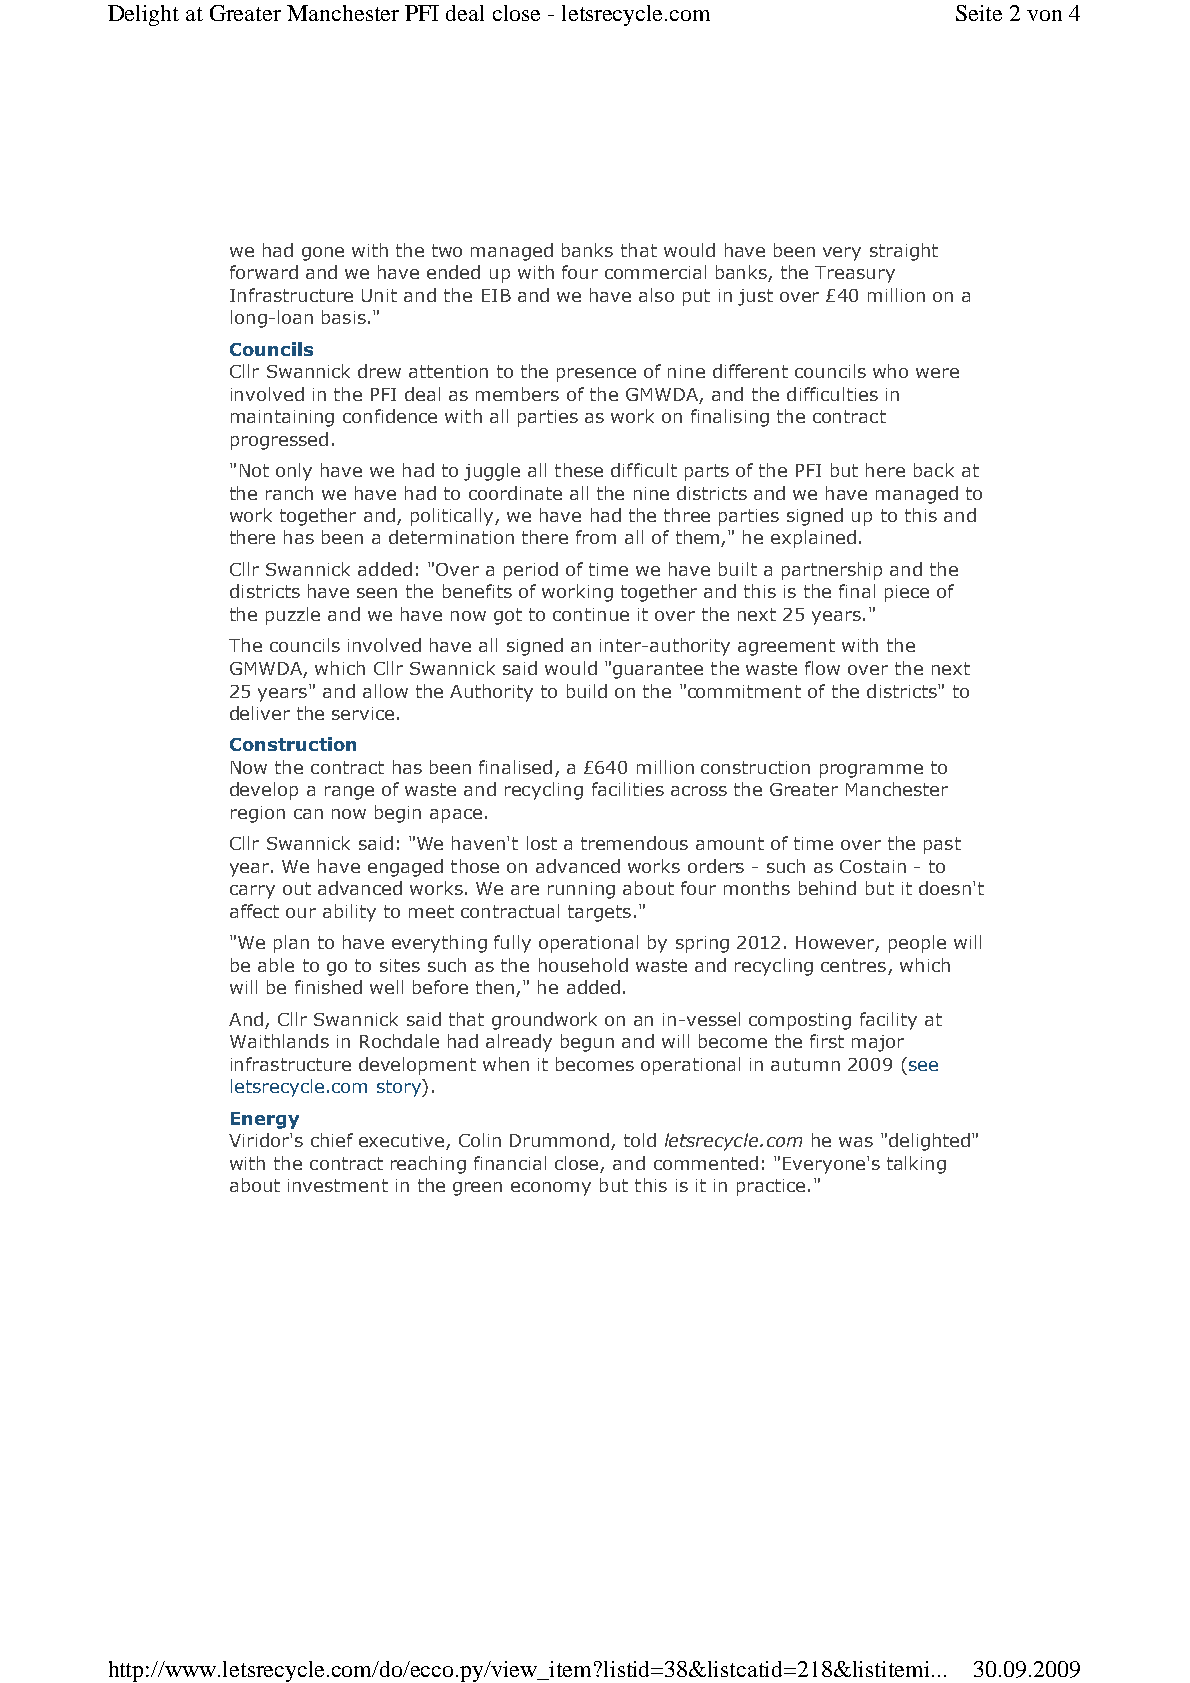 The image size is (1190, 1683). I want to click on chief, so click(332, 1140).
